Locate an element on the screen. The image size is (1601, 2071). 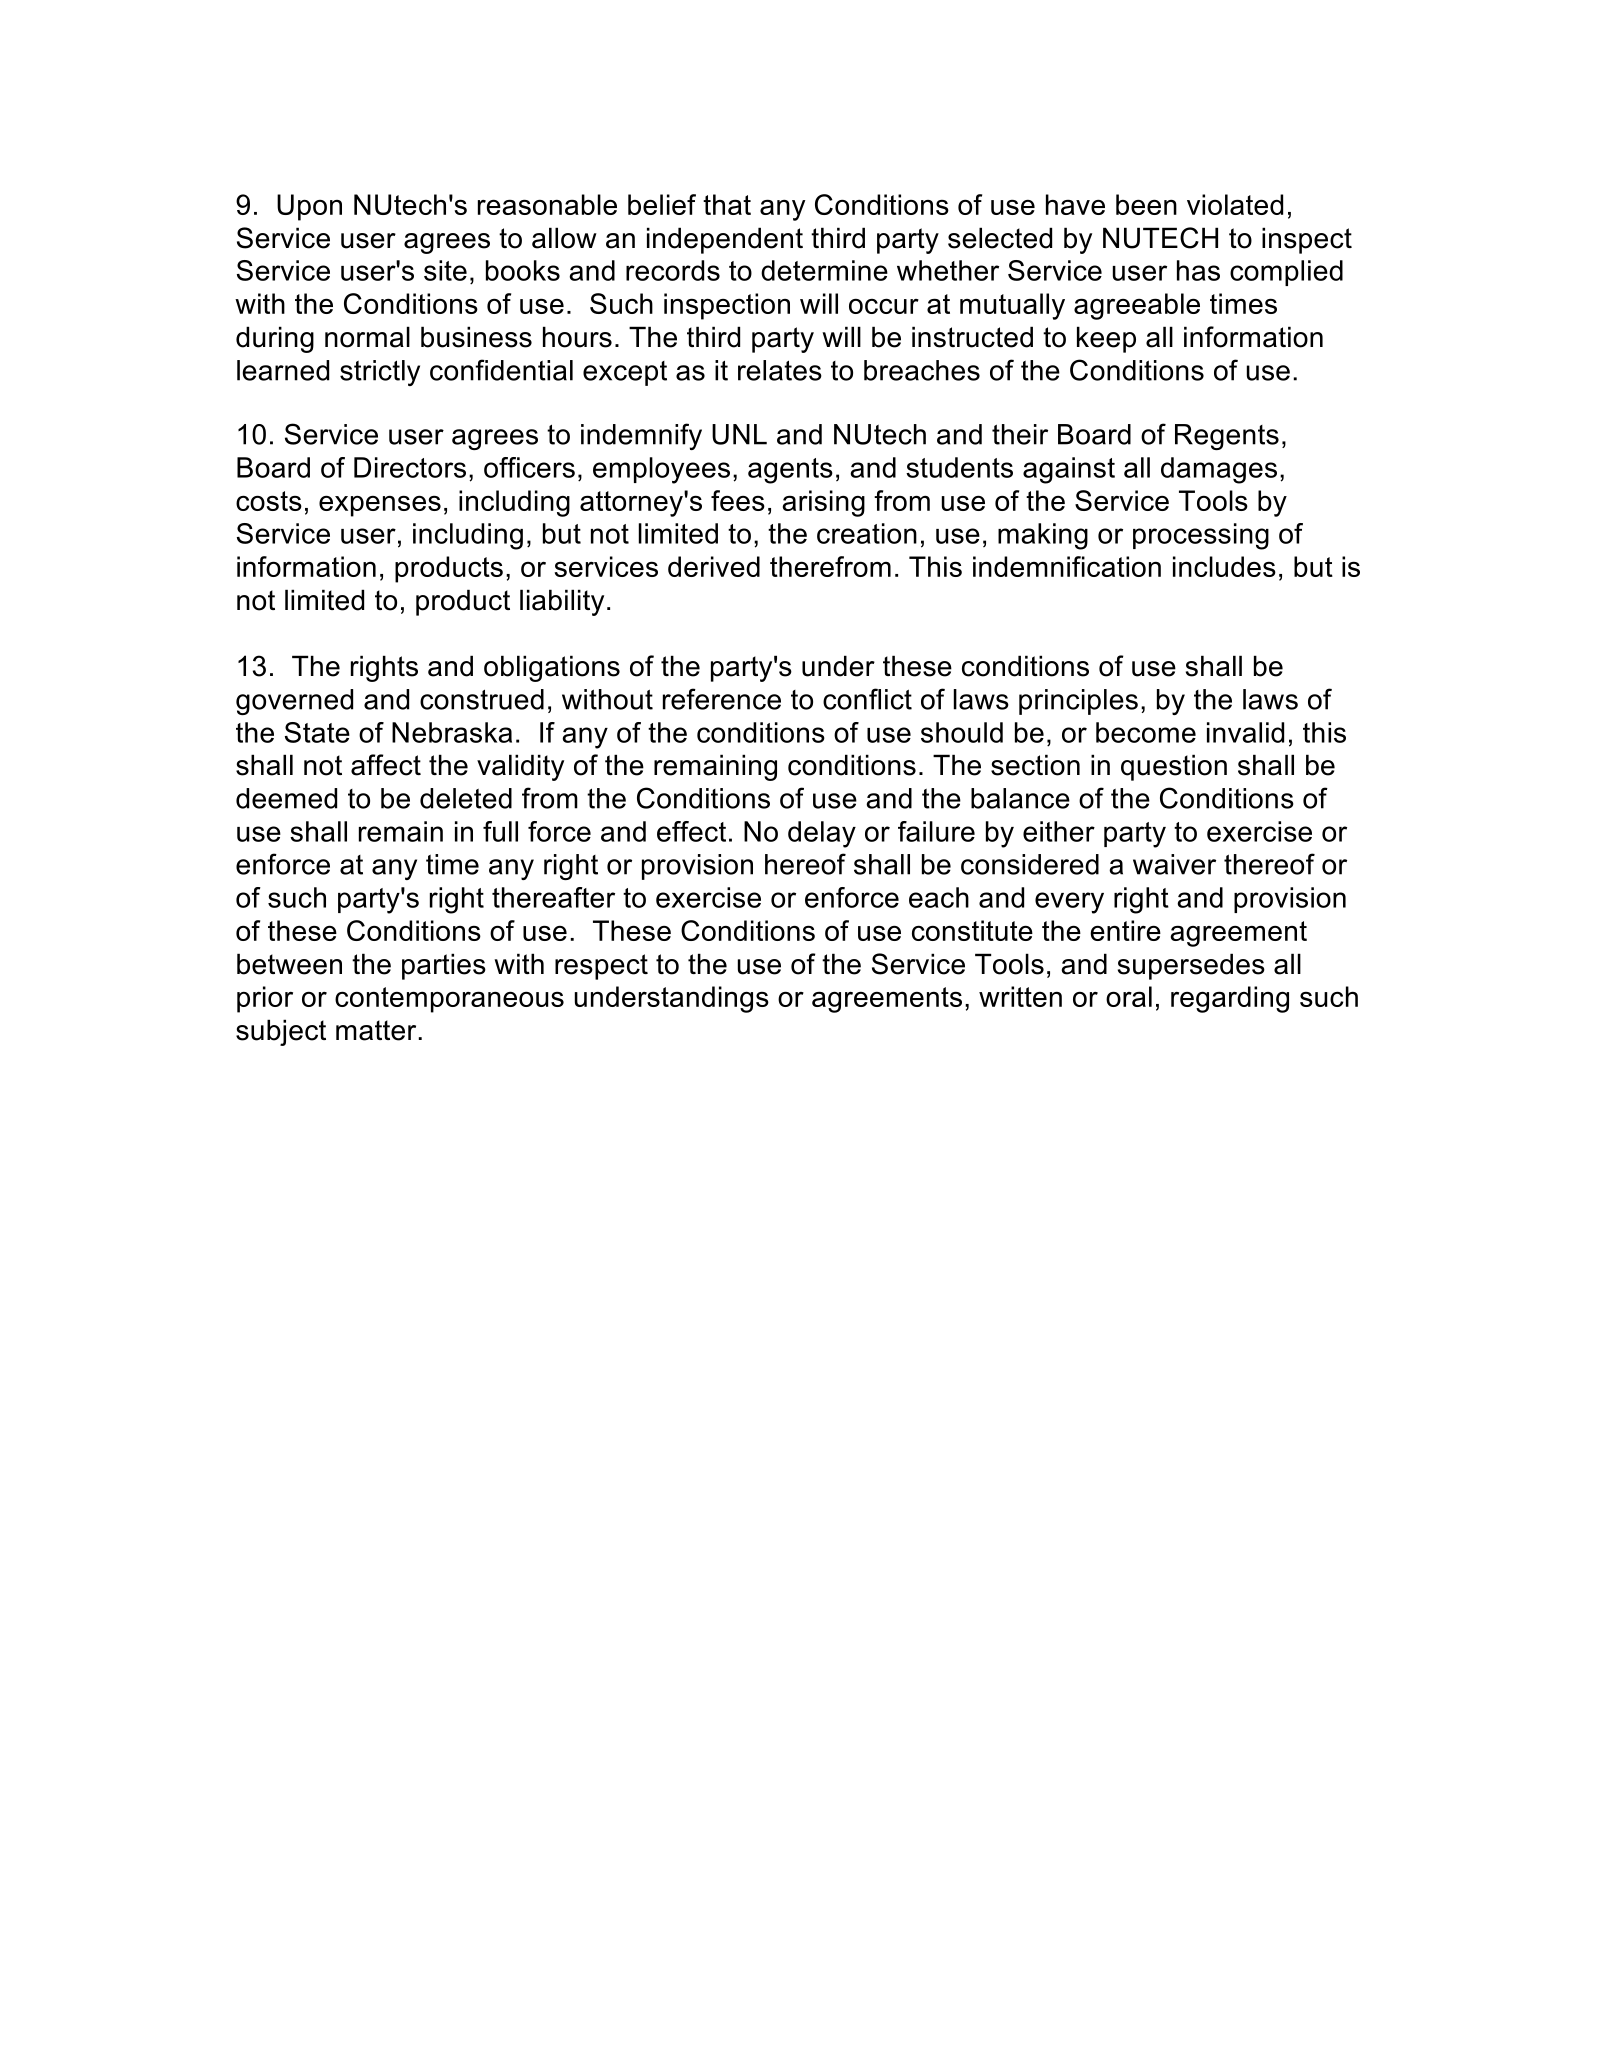
independent is located at coordinates (725, 240).
